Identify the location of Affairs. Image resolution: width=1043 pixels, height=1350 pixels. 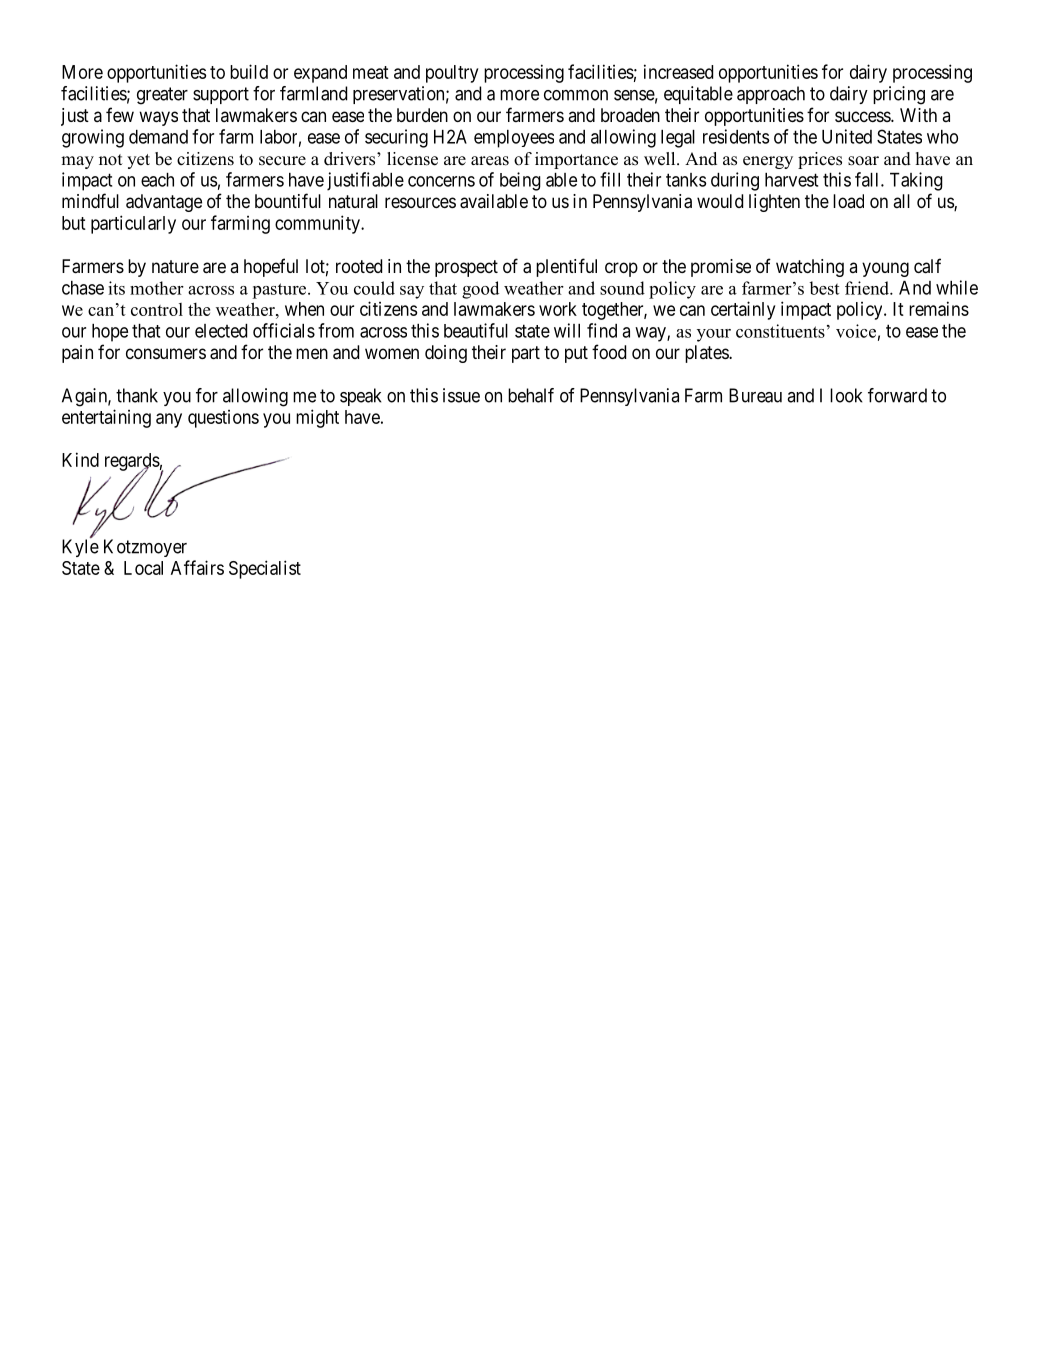
(197, 567).
